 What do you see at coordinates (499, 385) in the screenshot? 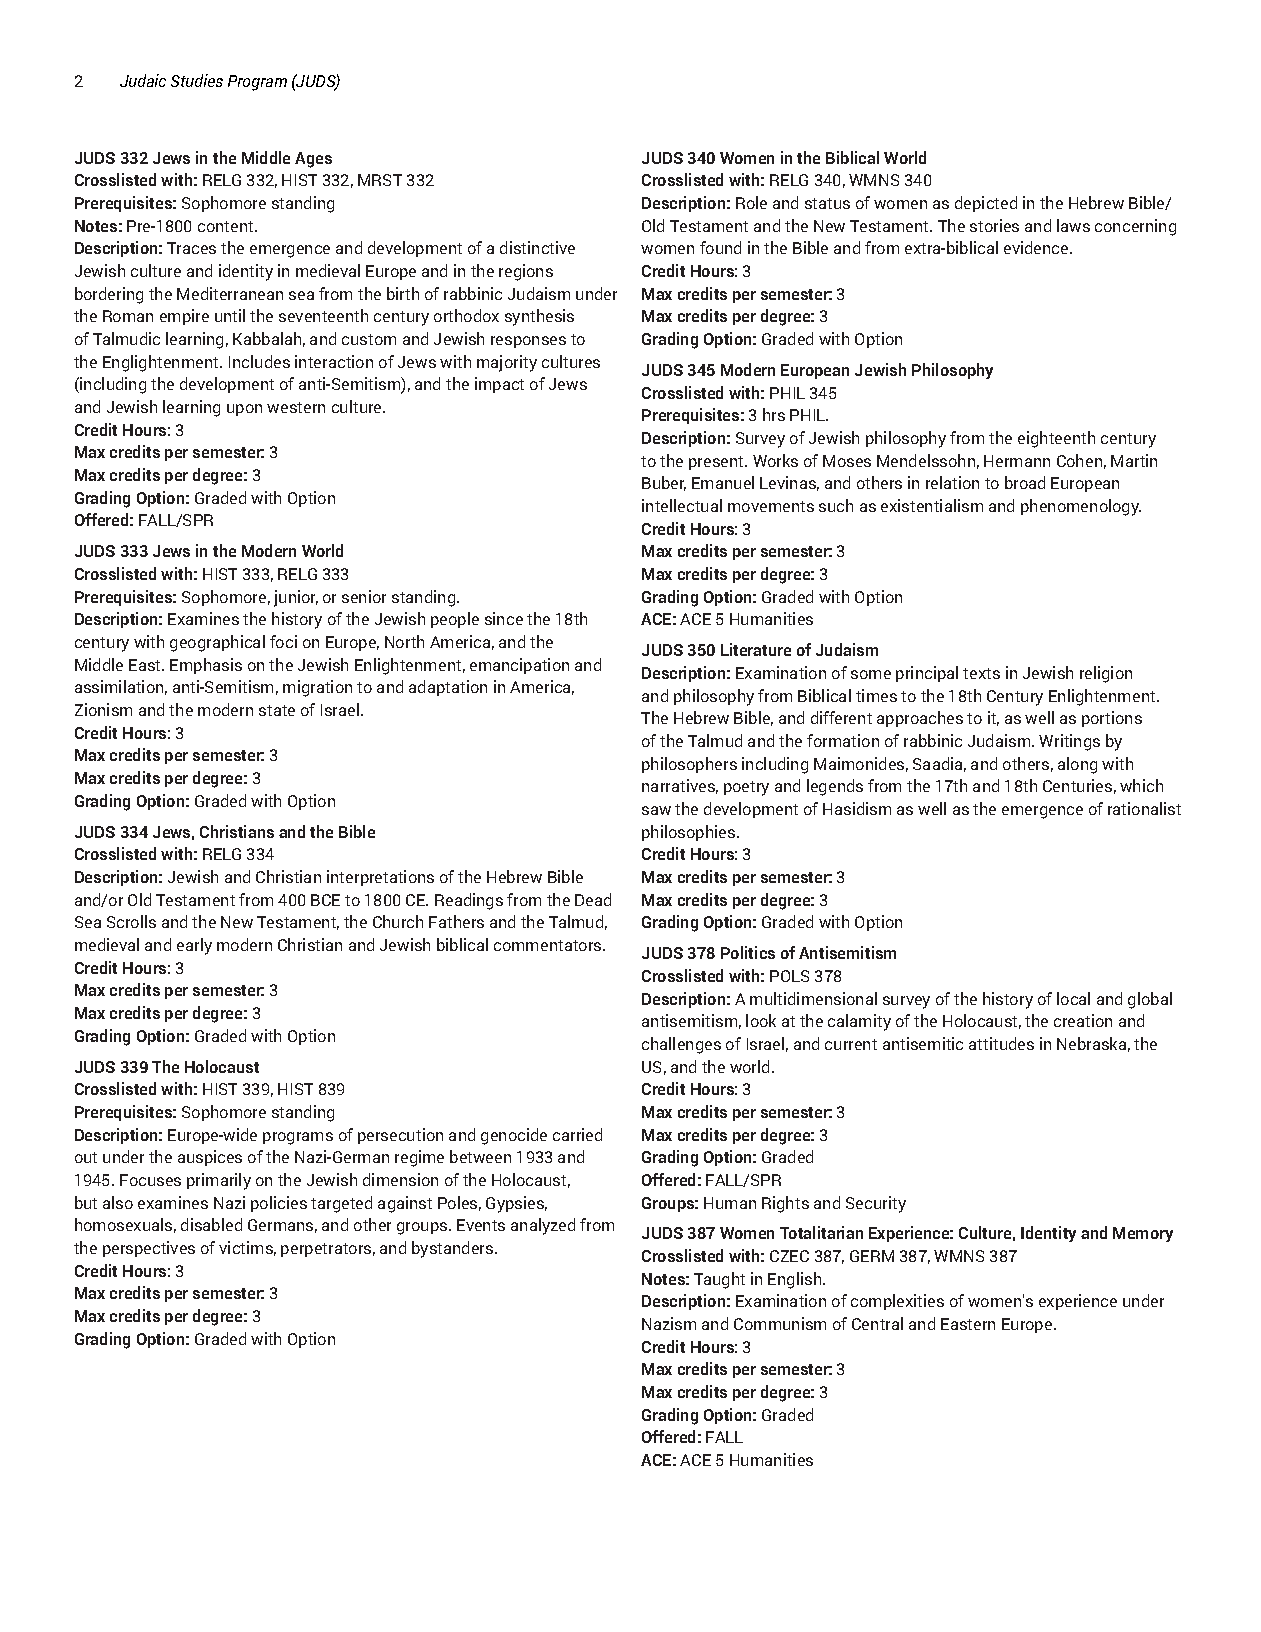
I see `impact` at bounding box center [499, 385].
